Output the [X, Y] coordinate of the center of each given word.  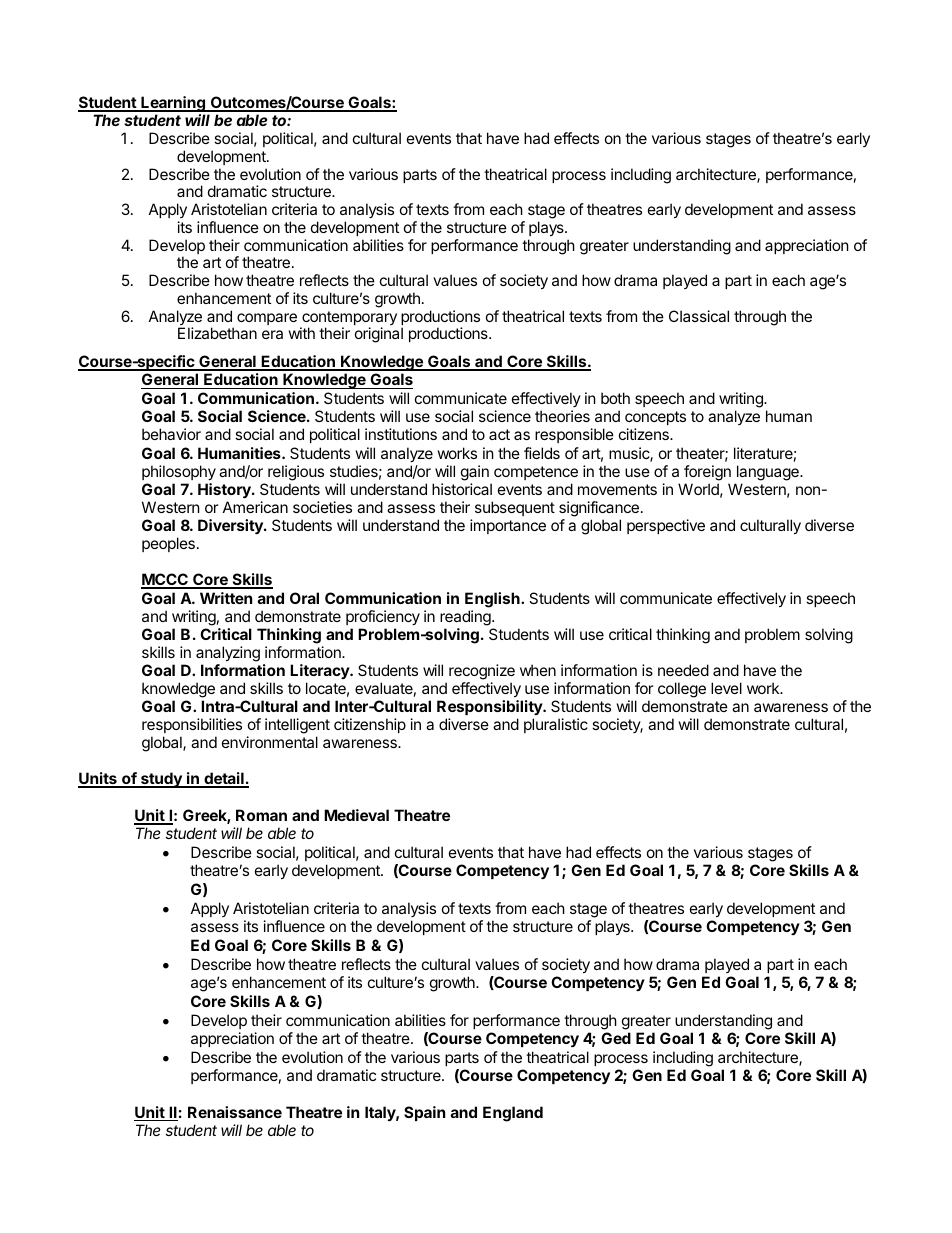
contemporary [348, 319]
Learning [173, 104]
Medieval [356, 815]
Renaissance [235, 1112]
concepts [655, 420]
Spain [424, 1113]
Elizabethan [217, 333]
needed [683, 670]
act [499, 434]
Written [226, 598]
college [682, 690]
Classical [699, 316]
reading [466, 618]
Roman [261, 815]
